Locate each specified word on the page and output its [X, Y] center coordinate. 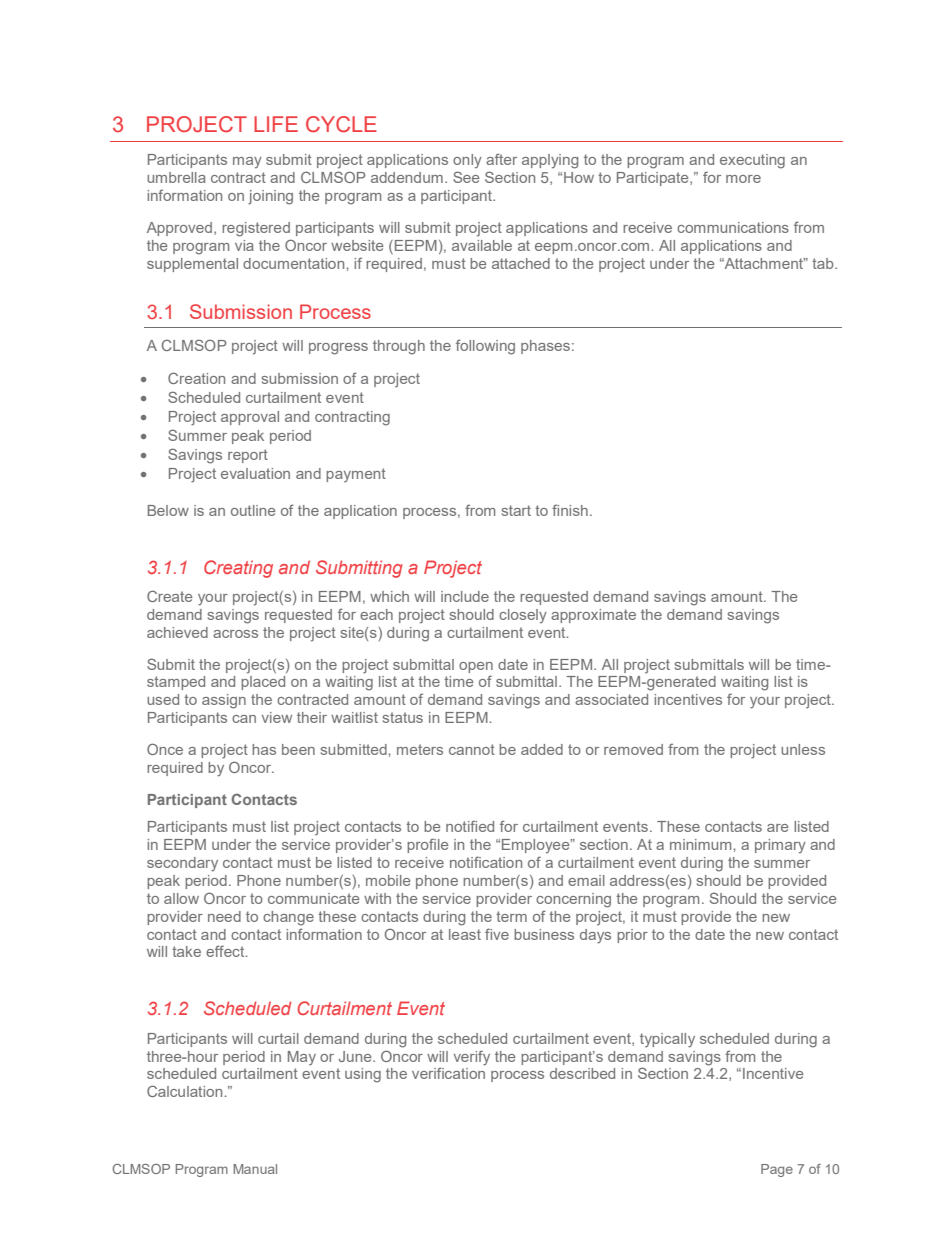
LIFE [276, 124]
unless [803, 749]
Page [777, 1170]
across [235, 634]
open [476, 667]
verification [448, 1073]
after [501, 159]
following [485, 347]
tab [824, 263]
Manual [255, 1169]
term [511, 916]
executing [752, 161]
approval [250, 418]
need [224, 916]
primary [780, 846]
